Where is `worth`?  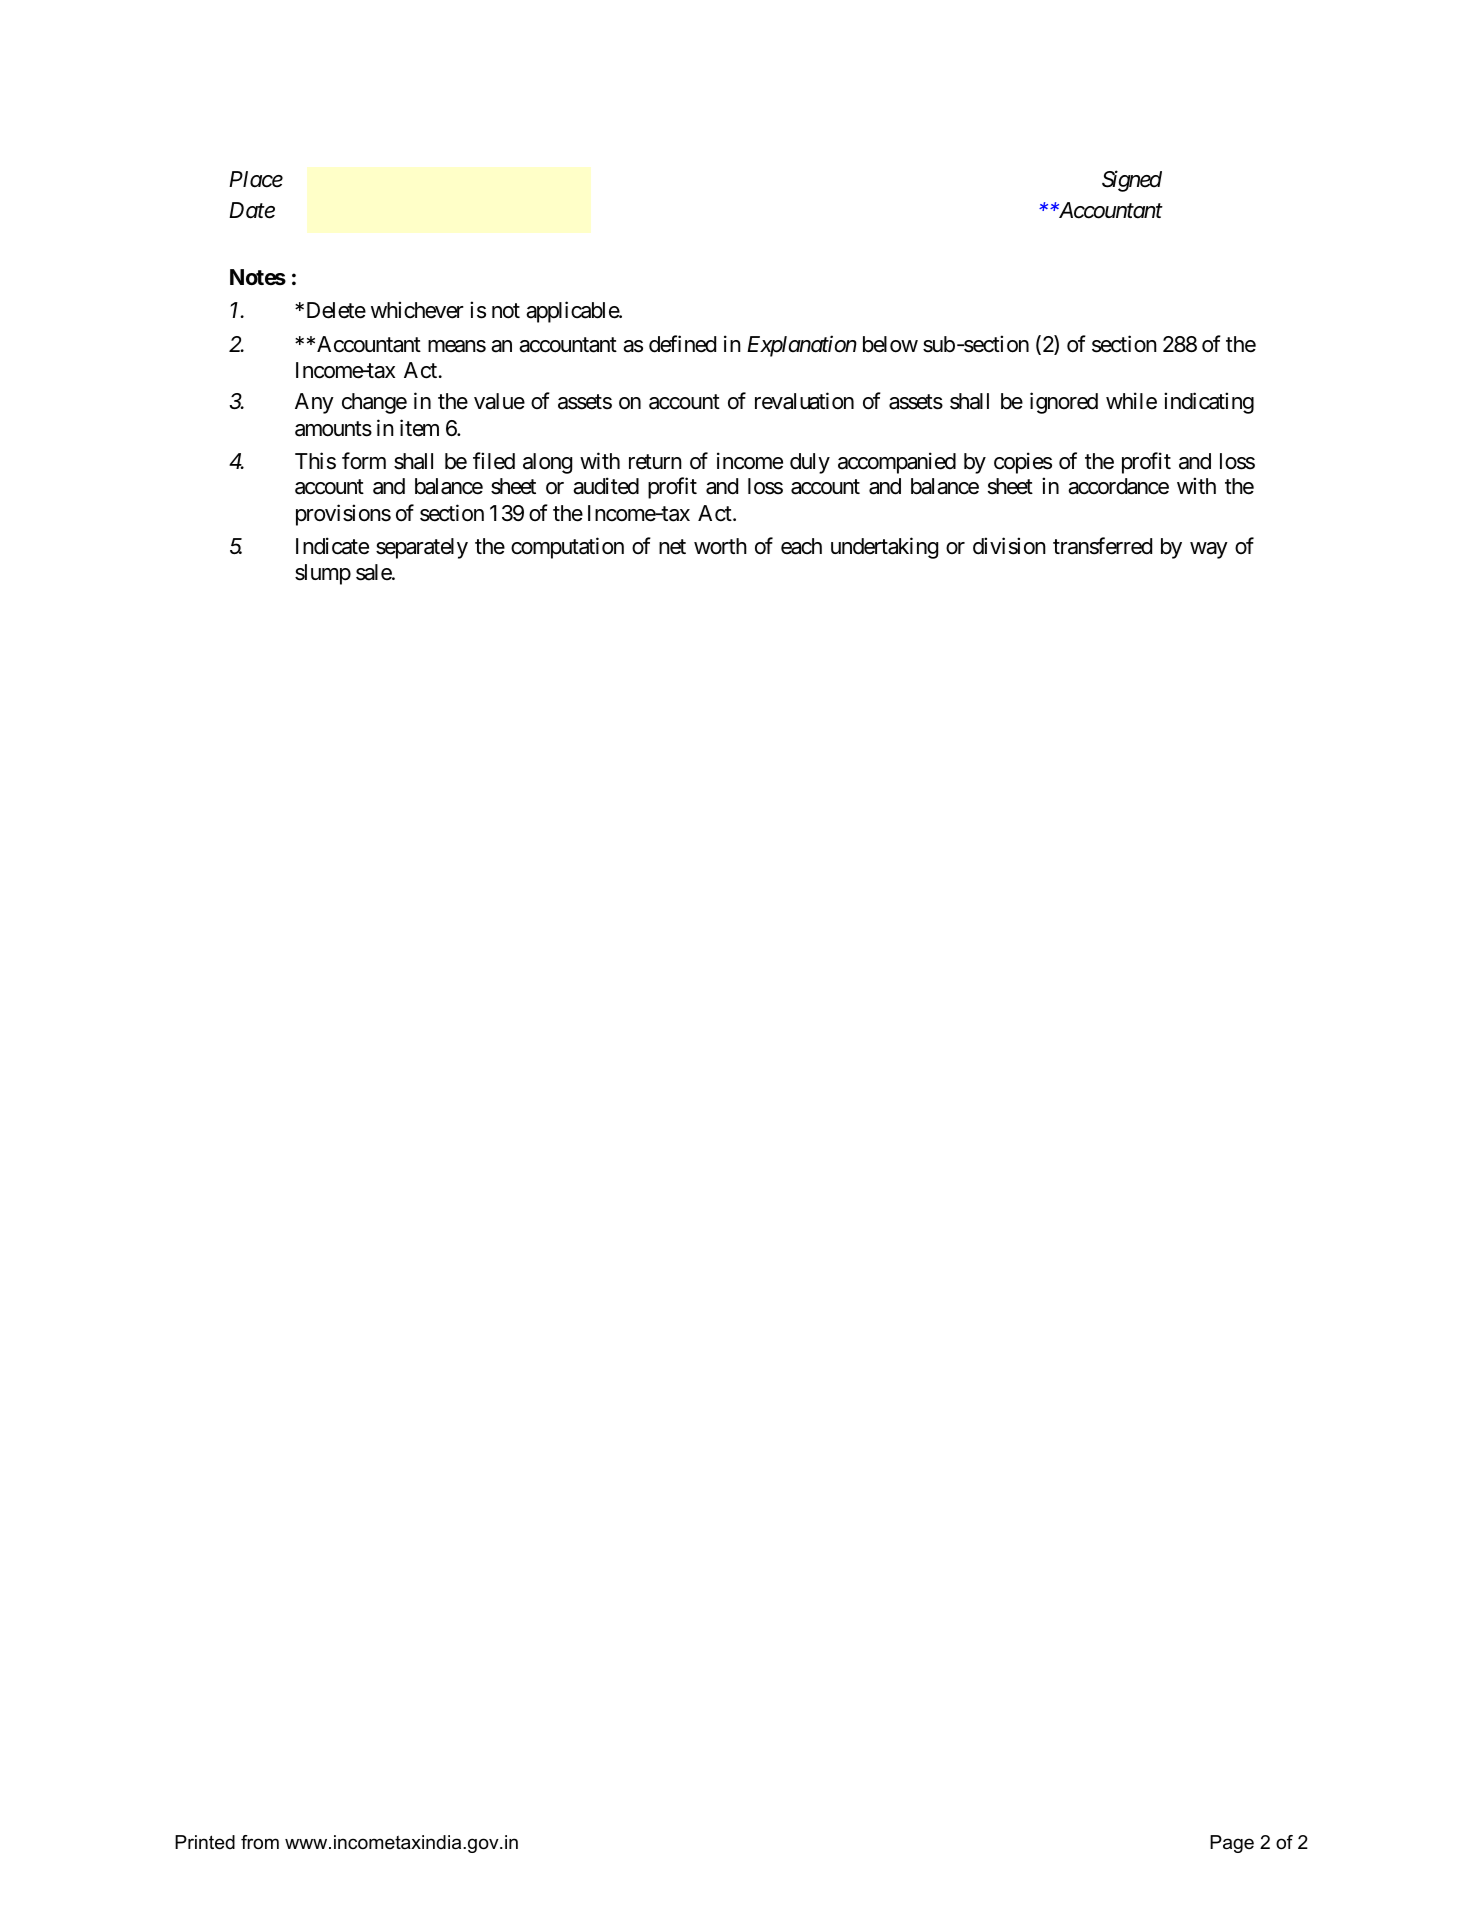
worth is located at coordinates (720, 546).
